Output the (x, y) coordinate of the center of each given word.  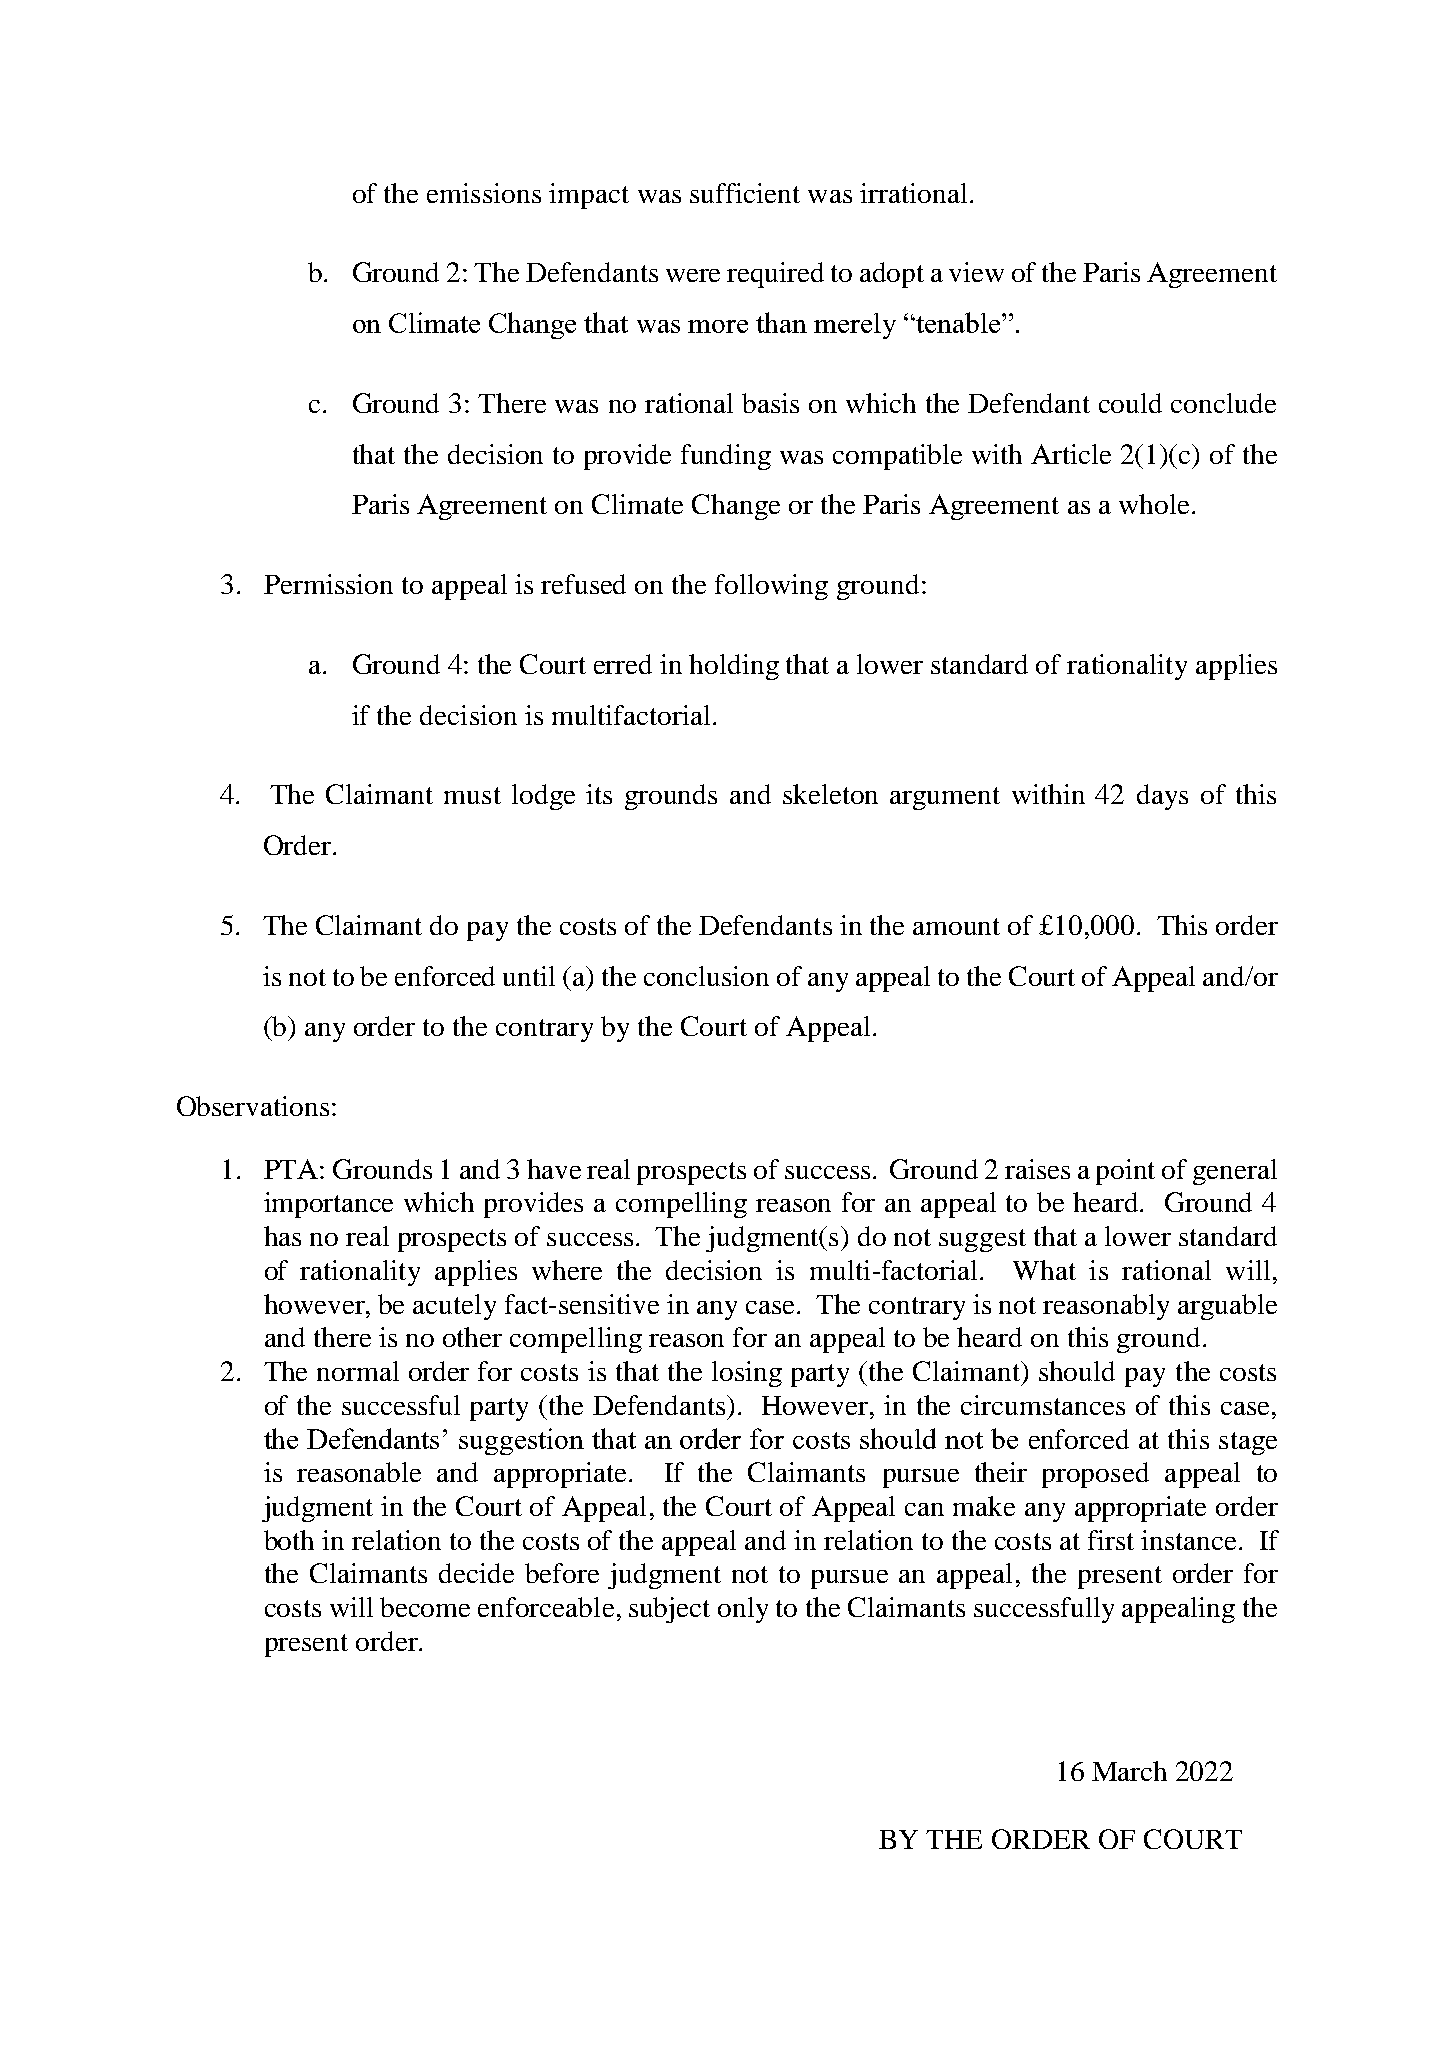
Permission (328, 584)
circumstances (1043, 1405)
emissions (484, 193)
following (771, 587)
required (775, 275)
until (529, 976)
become (425, 1607)
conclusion (706, 976)
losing (747, 1374)
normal (358, 1371)
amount (956, 926)
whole (1154, 504)
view (976, 272)
